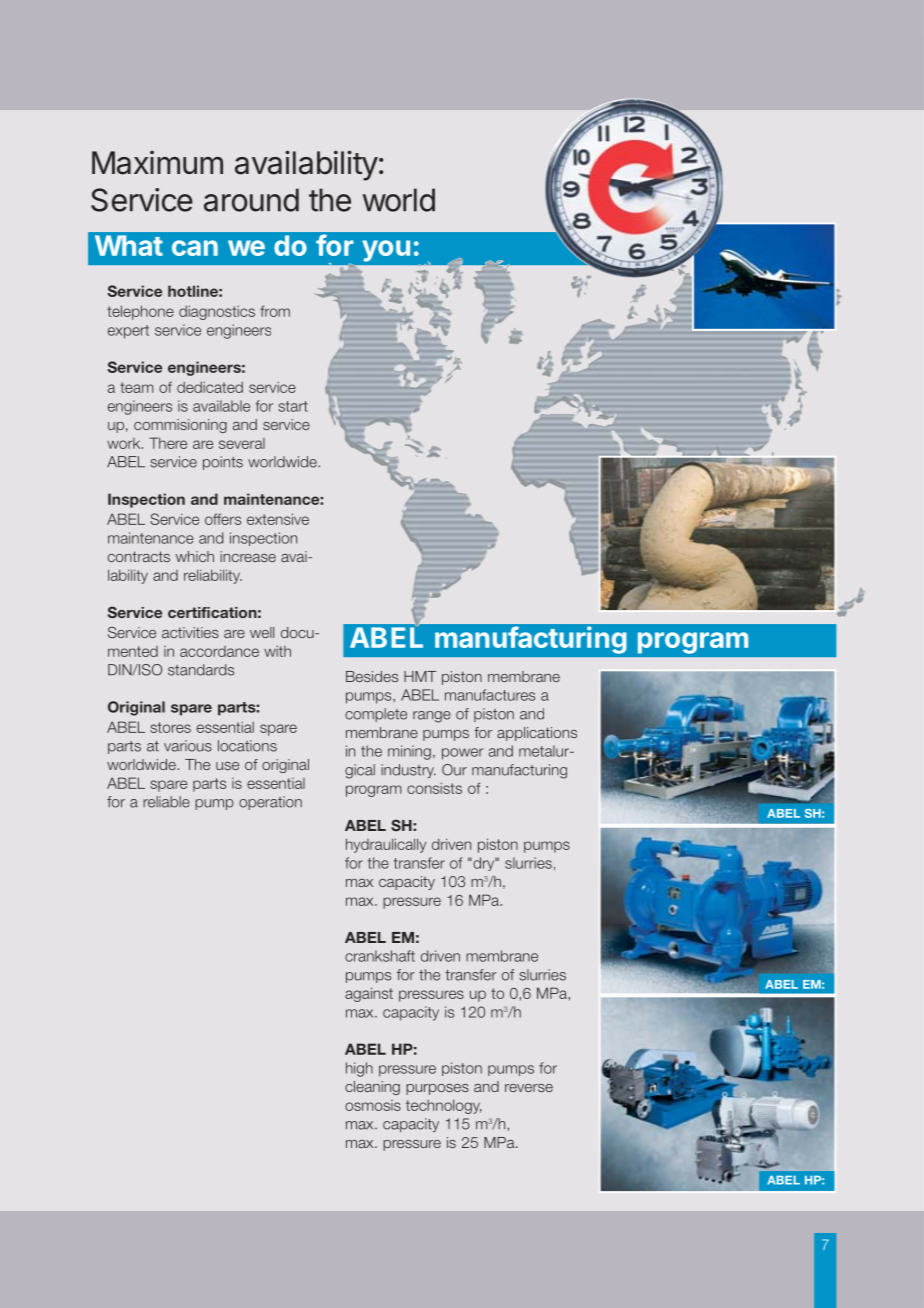 The height and width of the image is (1308, 924). What do you see at coordinates (166, 802) in the image?
I see `reliable` at bounding box center [166, 802].
